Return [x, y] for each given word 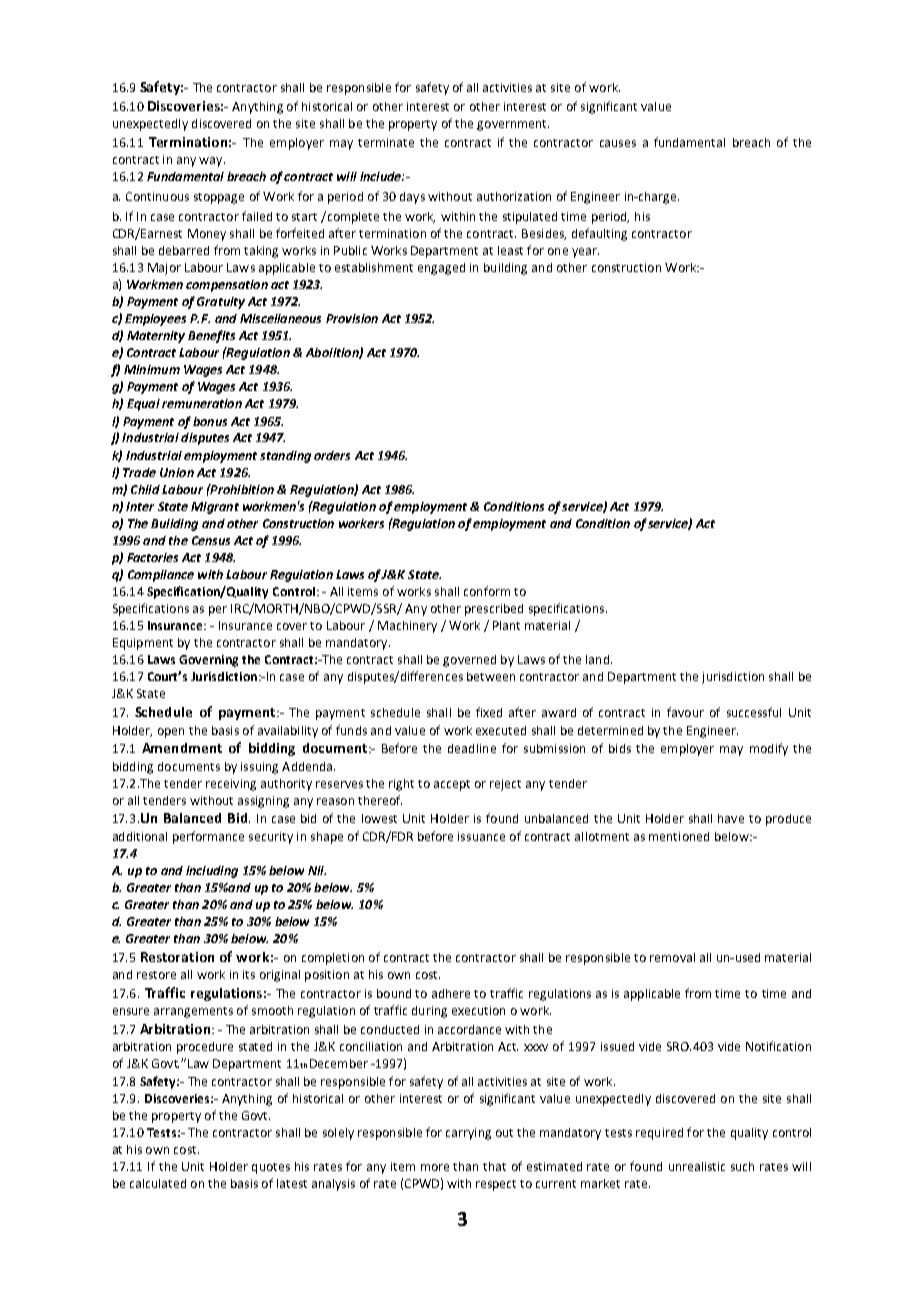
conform [487, 591]
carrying [468, 1134]
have [731, 818]
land [597, 659]
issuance [481, 836]
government [513, 125]
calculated [158, 1183]
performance [208, 837]
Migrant [215, 508]
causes [618, 143]
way [212, 162]
